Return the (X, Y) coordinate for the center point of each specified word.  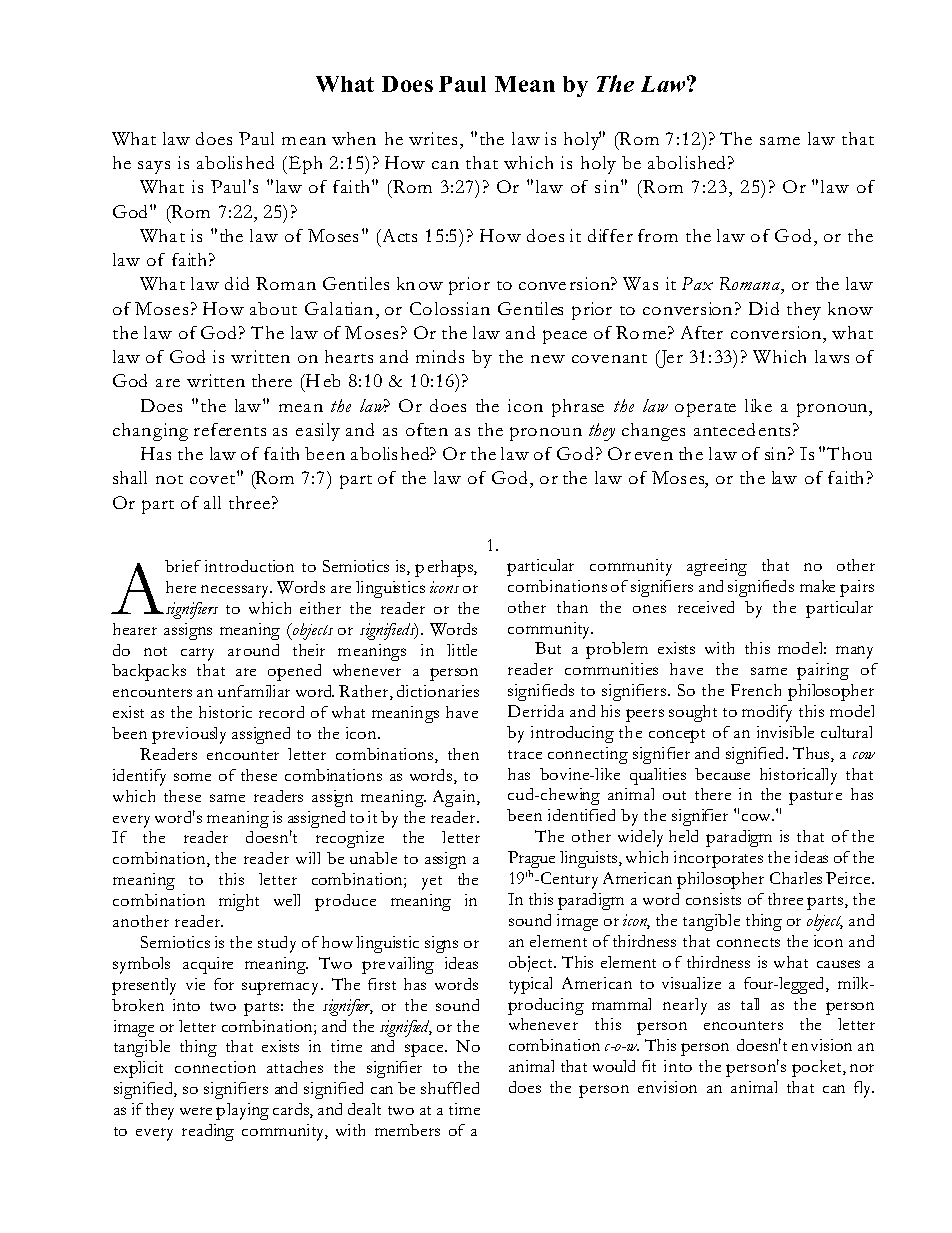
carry (197, 654)
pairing (823, 671)
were (196, 1111)
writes (433, 138)
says (154, 167)
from (658, 235)
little (462, 650)
